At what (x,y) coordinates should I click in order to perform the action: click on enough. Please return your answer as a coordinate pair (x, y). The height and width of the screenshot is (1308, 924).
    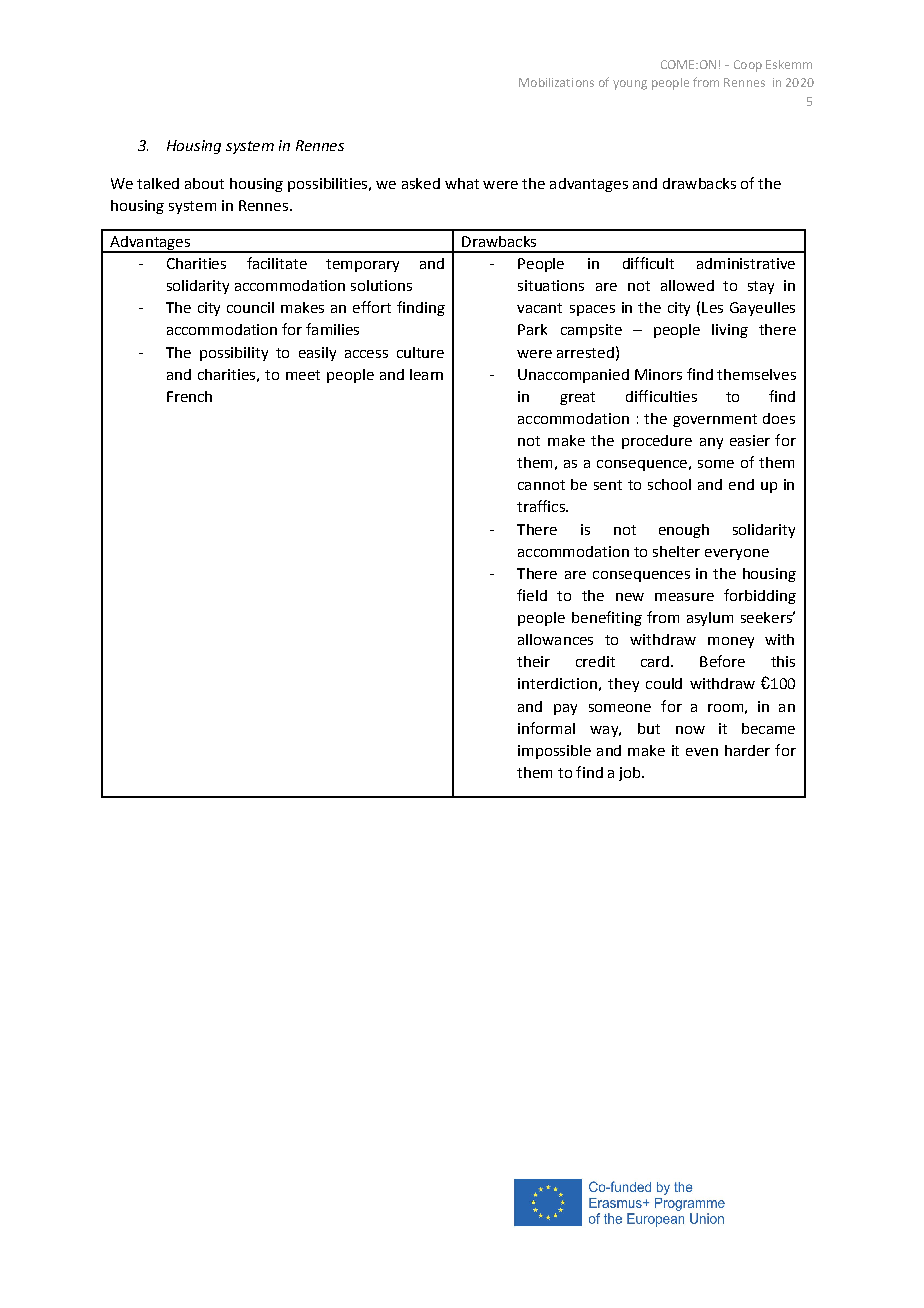
    Looking at the image, I should click on (684, 531).
